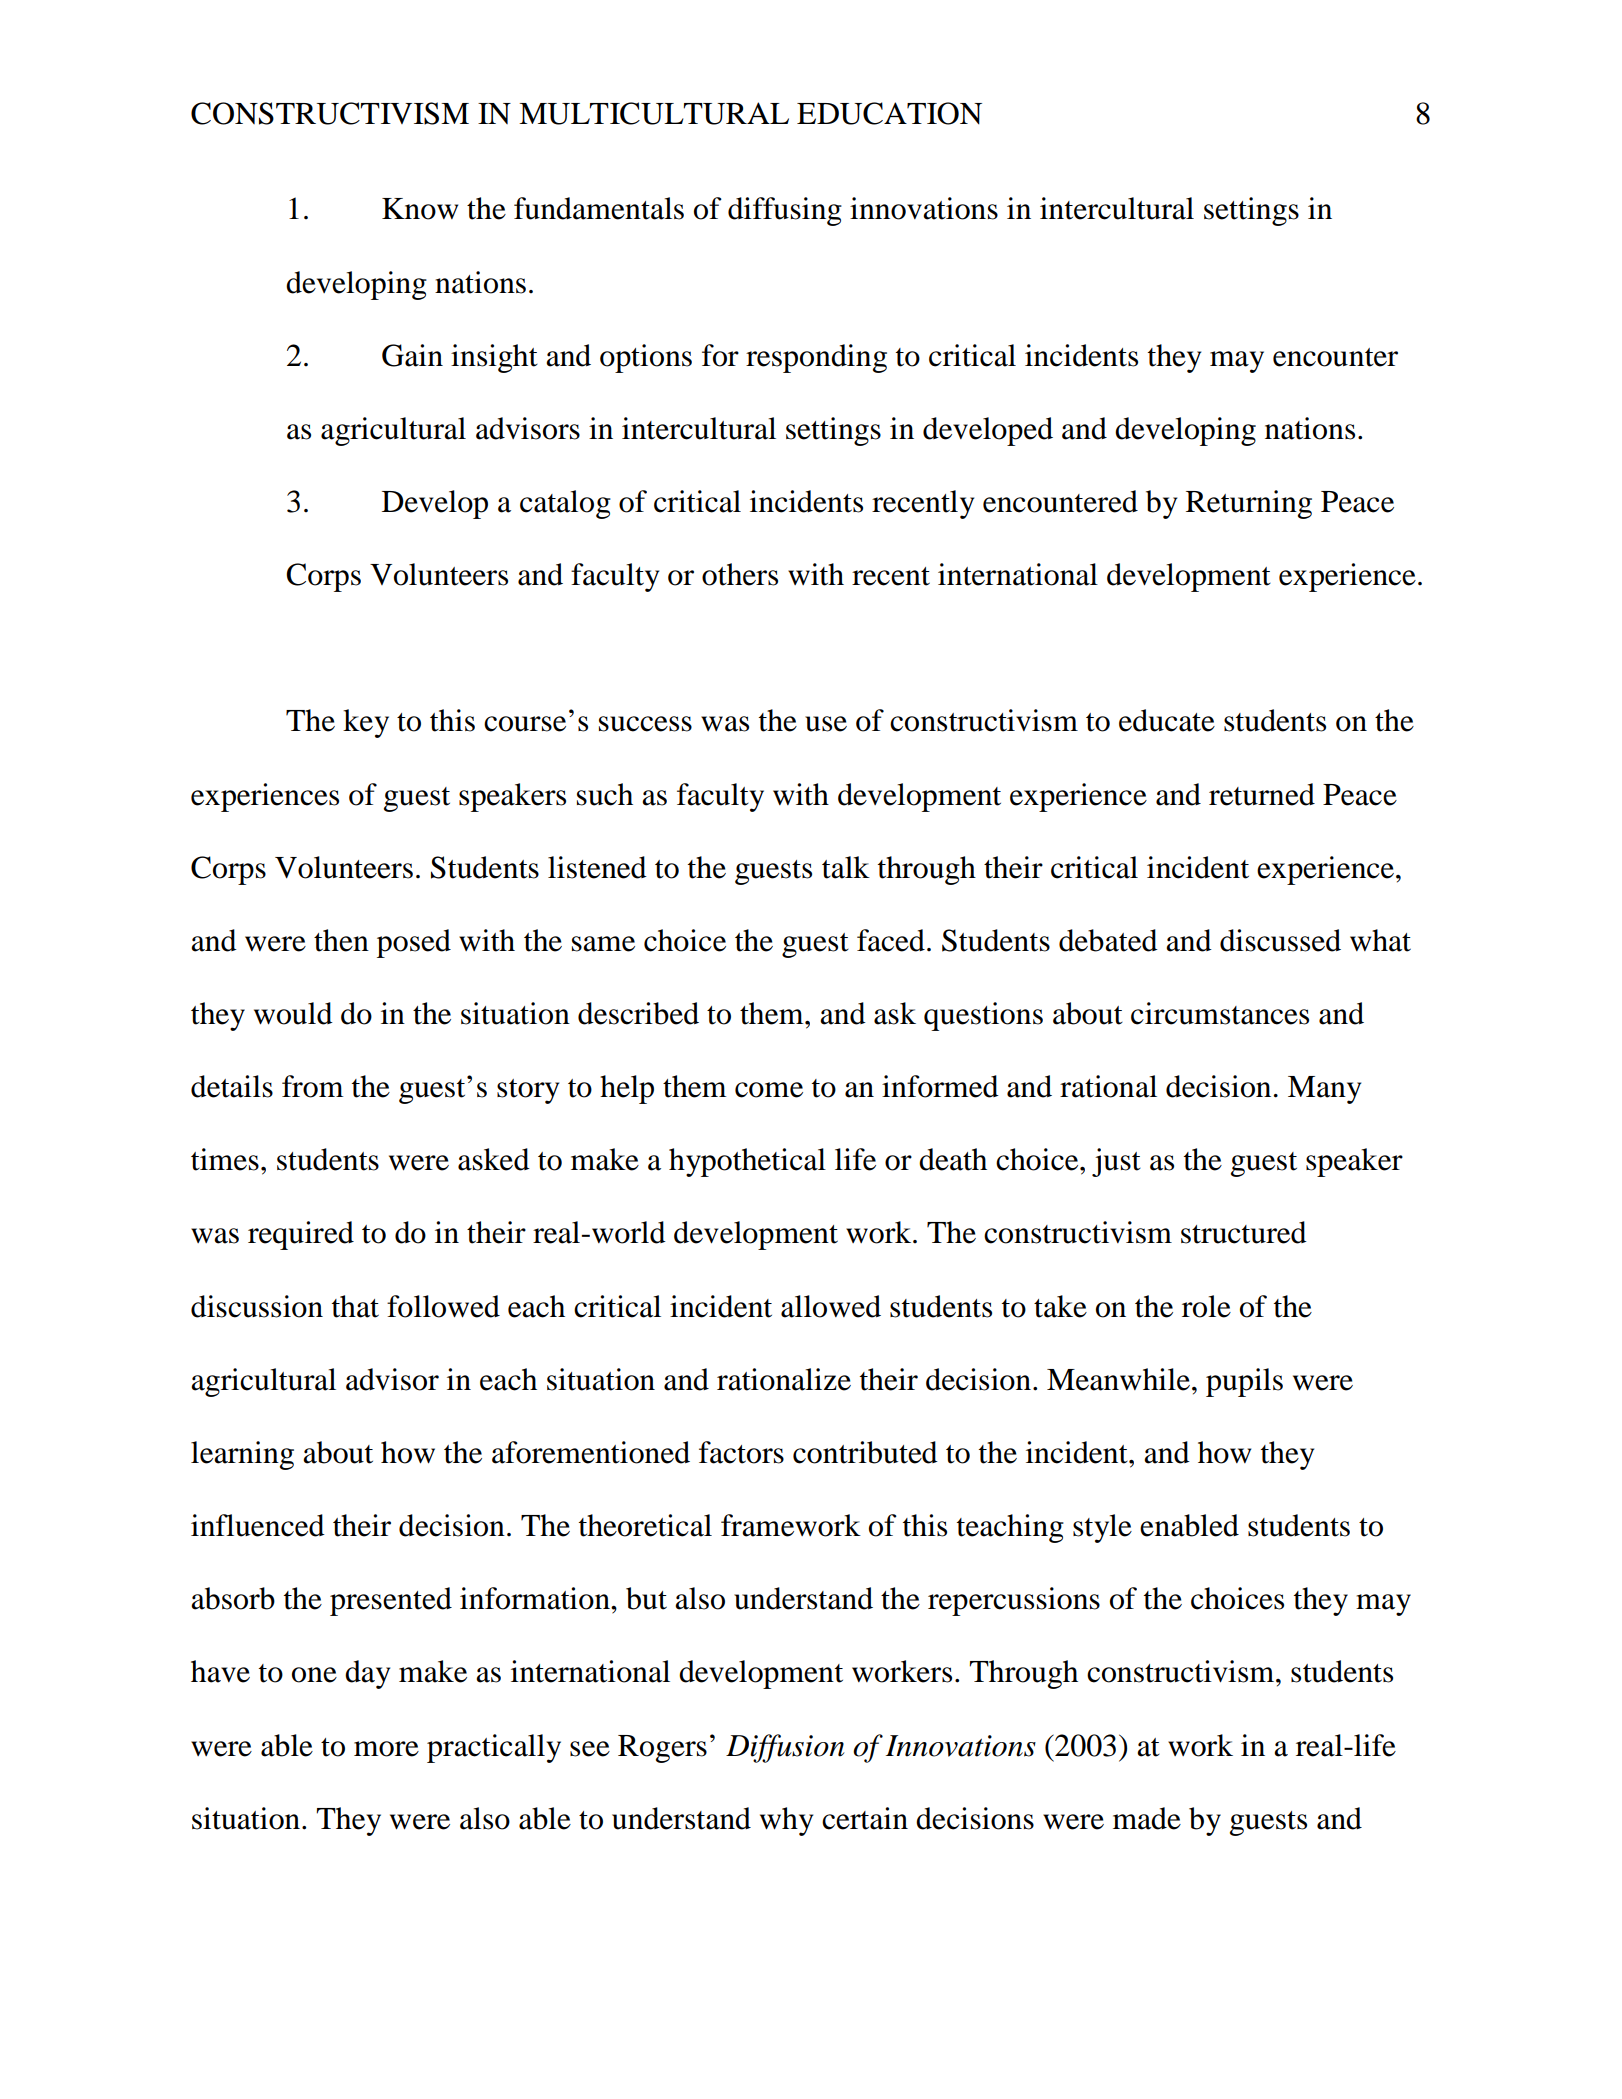 The height and width of the image is (2099, 1622). I want to click on discussed, so click(1280, 940).
